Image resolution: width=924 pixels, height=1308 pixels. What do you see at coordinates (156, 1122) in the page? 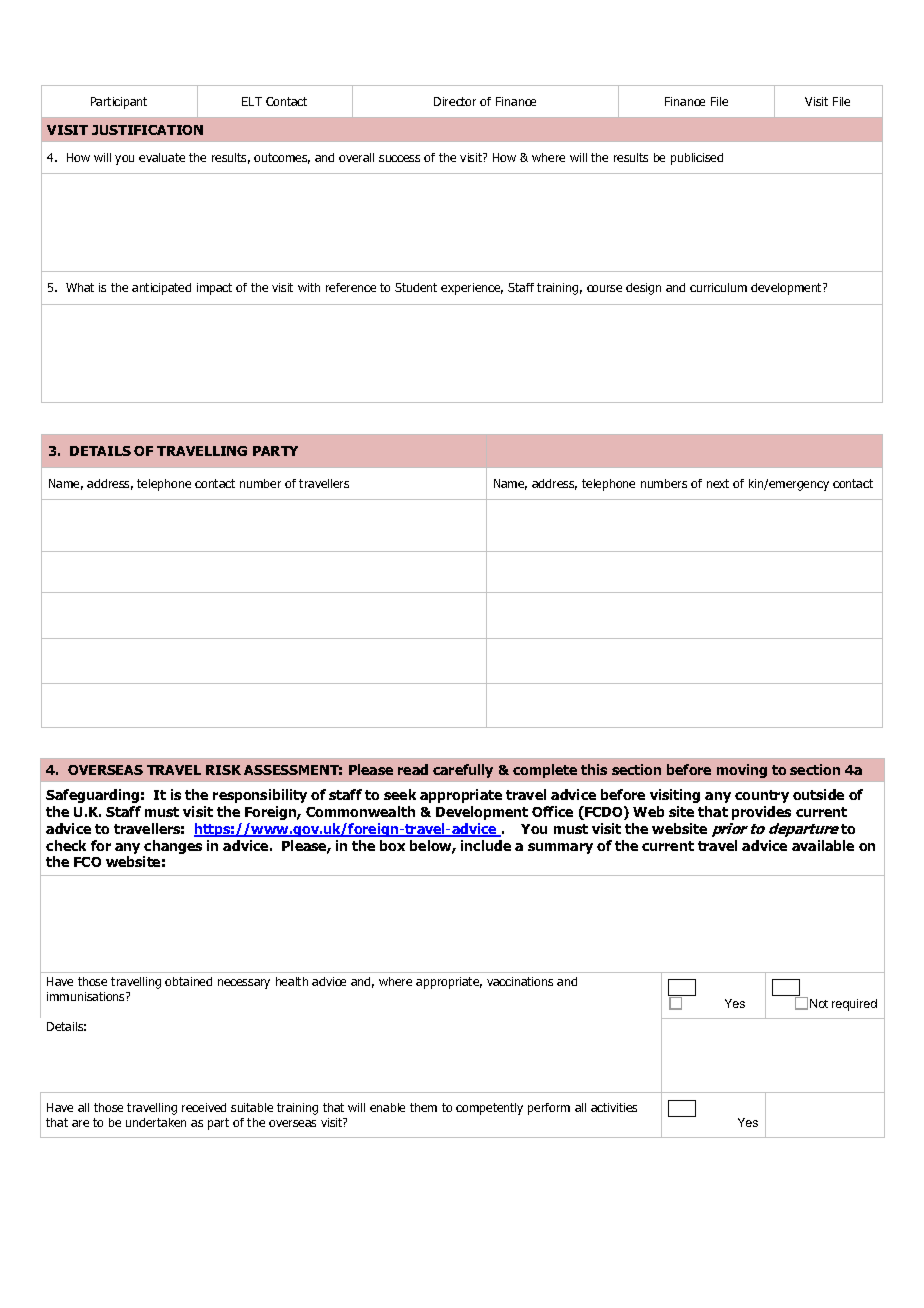
I see `undertaken` at bounding box center [156, 1122].
